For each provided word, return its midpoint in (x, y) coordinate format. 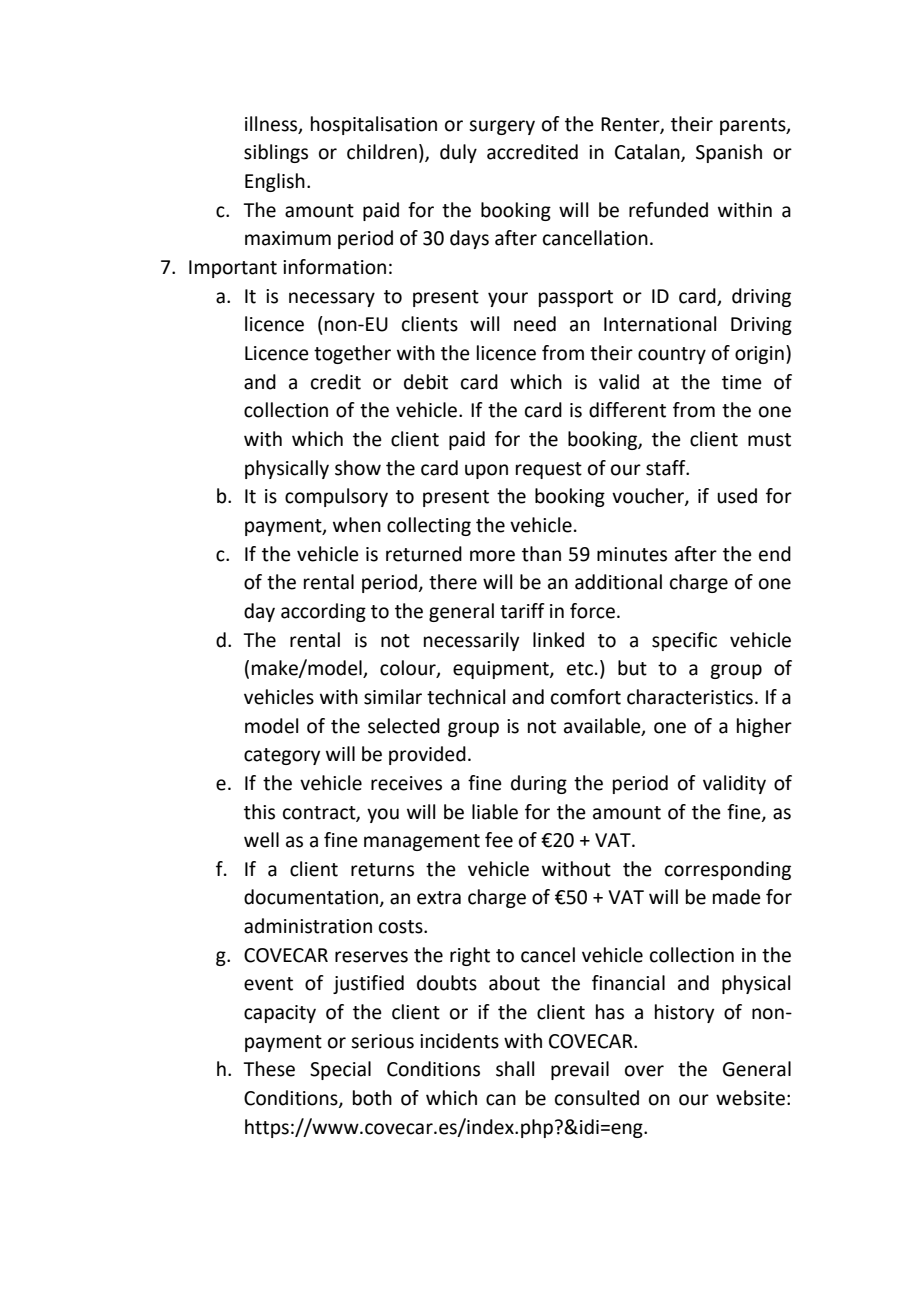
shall (515, 1069)
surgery (502, 127)
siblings (276, 153)
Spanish (729, 153)
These (269, 1069)
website (750, 1098)
